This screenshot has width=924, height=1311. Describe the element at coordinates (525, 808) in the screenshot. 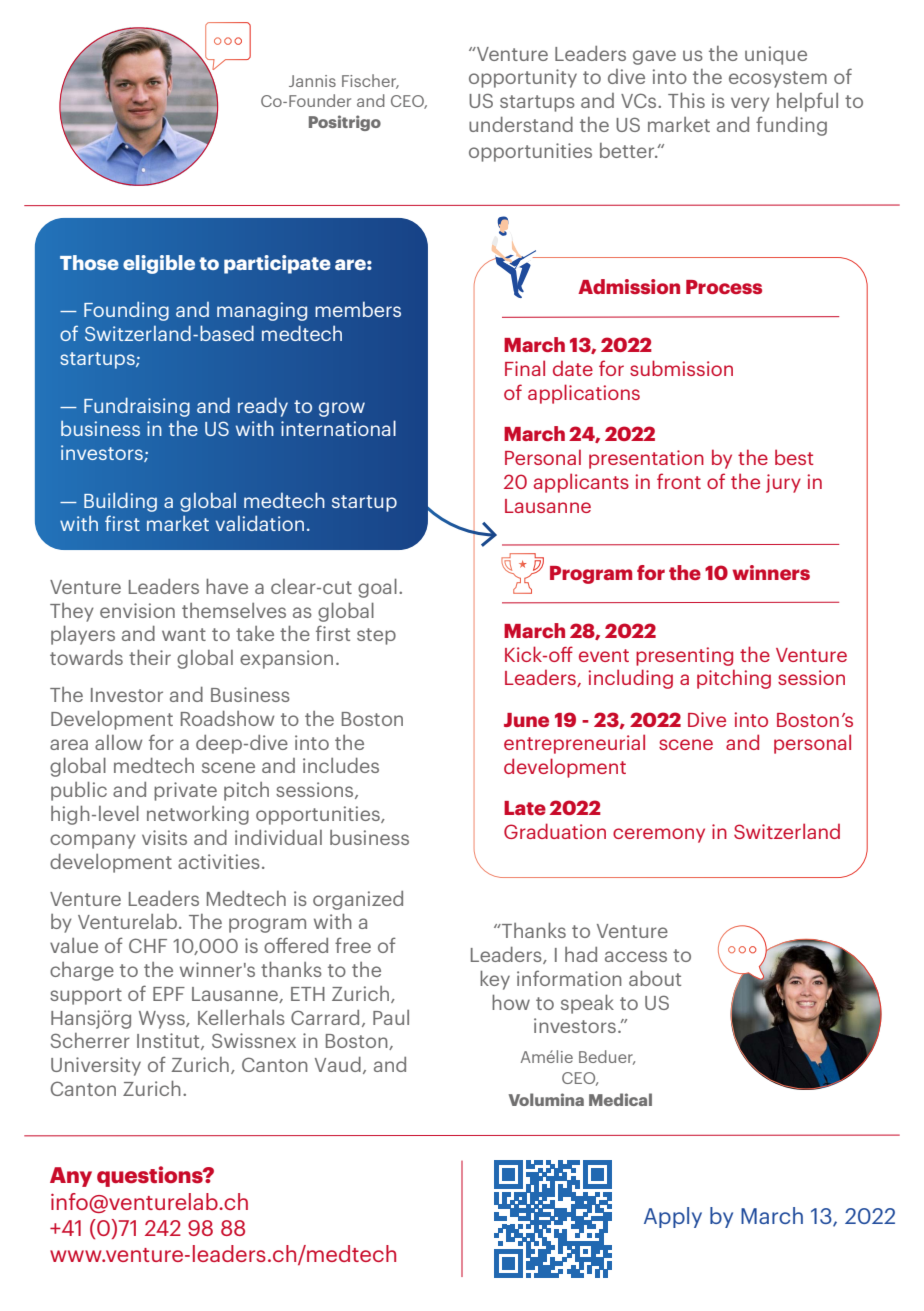

I see `Late` at that location.
